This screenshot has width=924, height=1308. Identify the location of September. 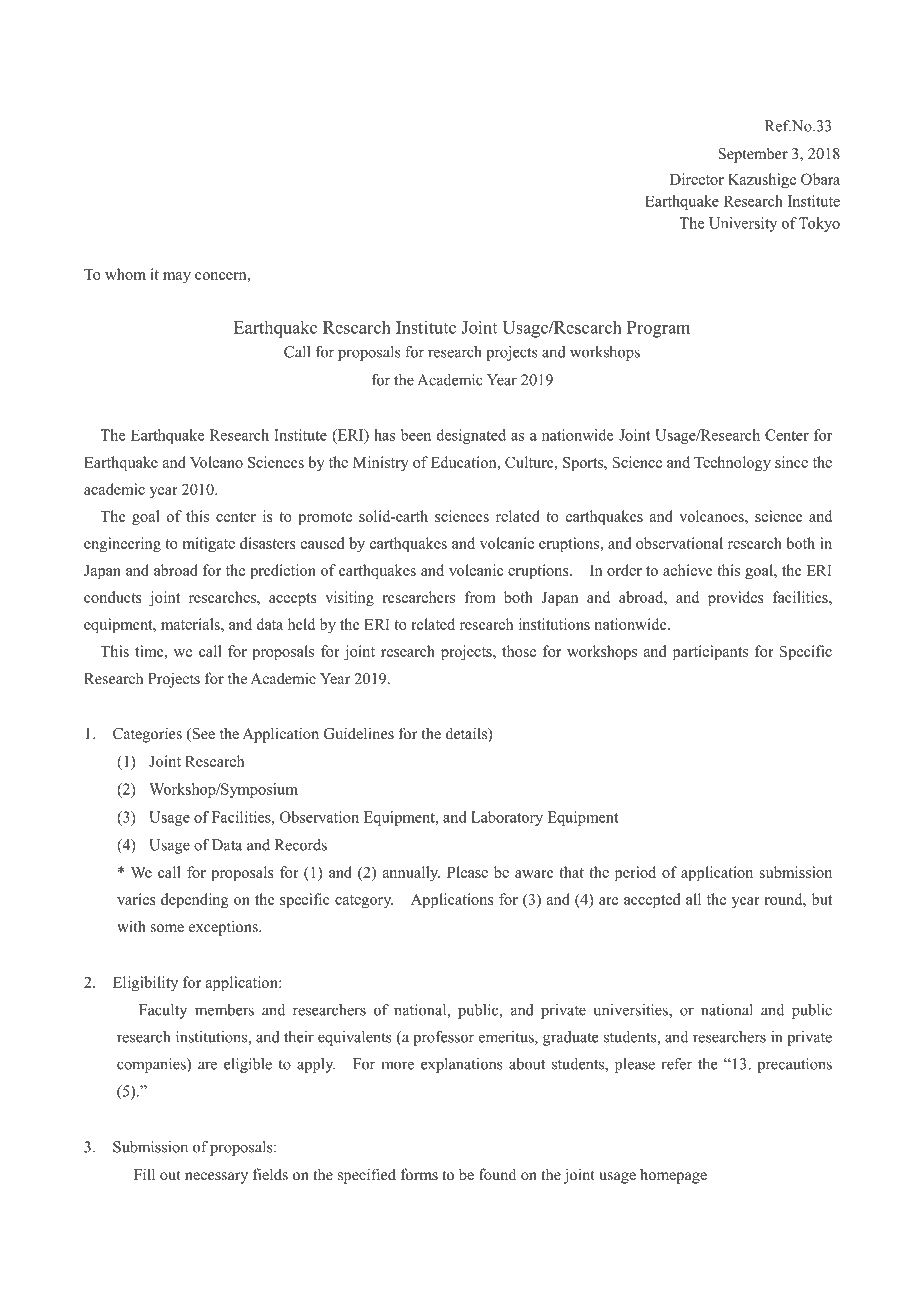
(753, 155).
